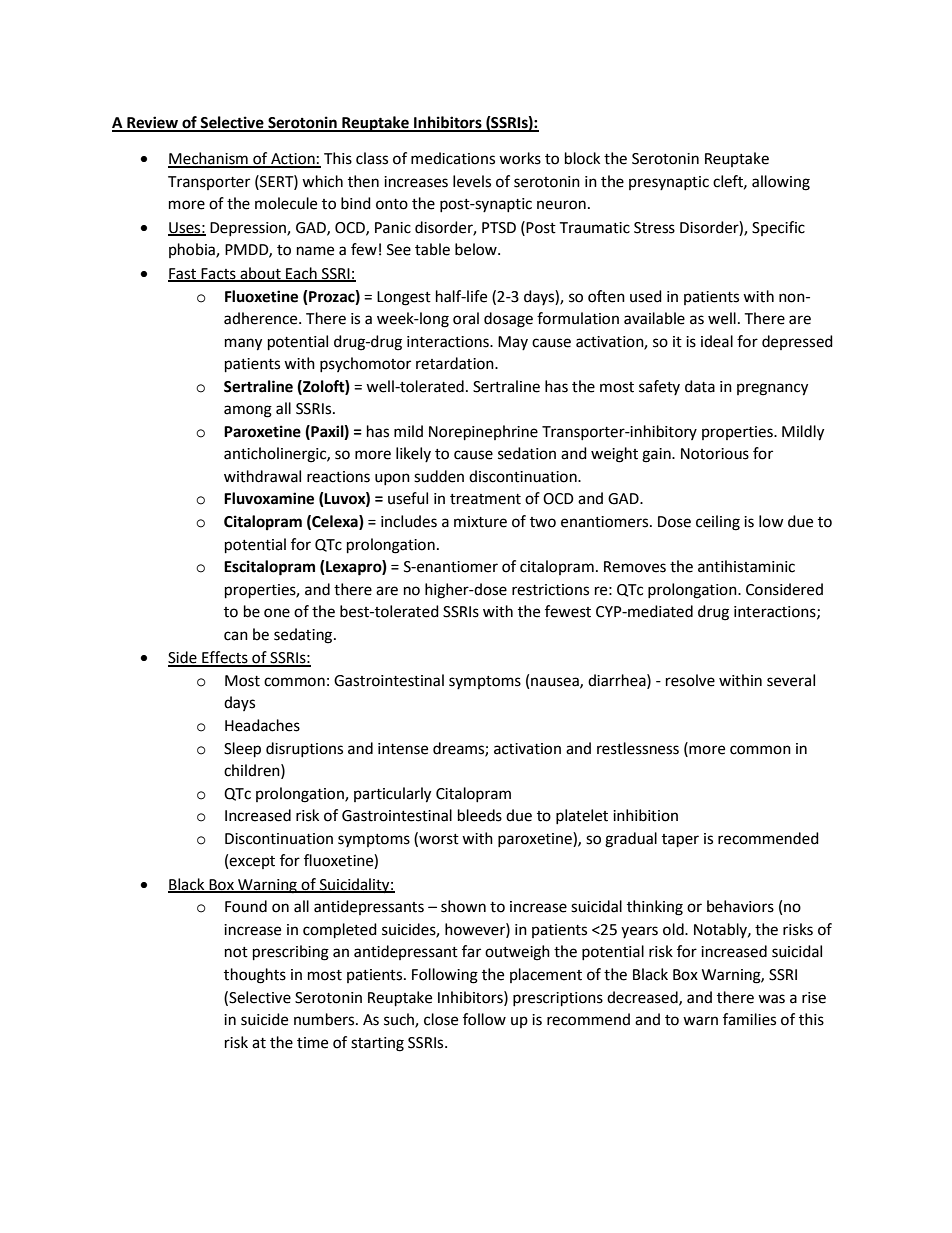 The height and width of the document is (1233, 952). What do you see at coordinates (690, 680) in the document?
I see `resolve` at bounding box center [690, 680].
